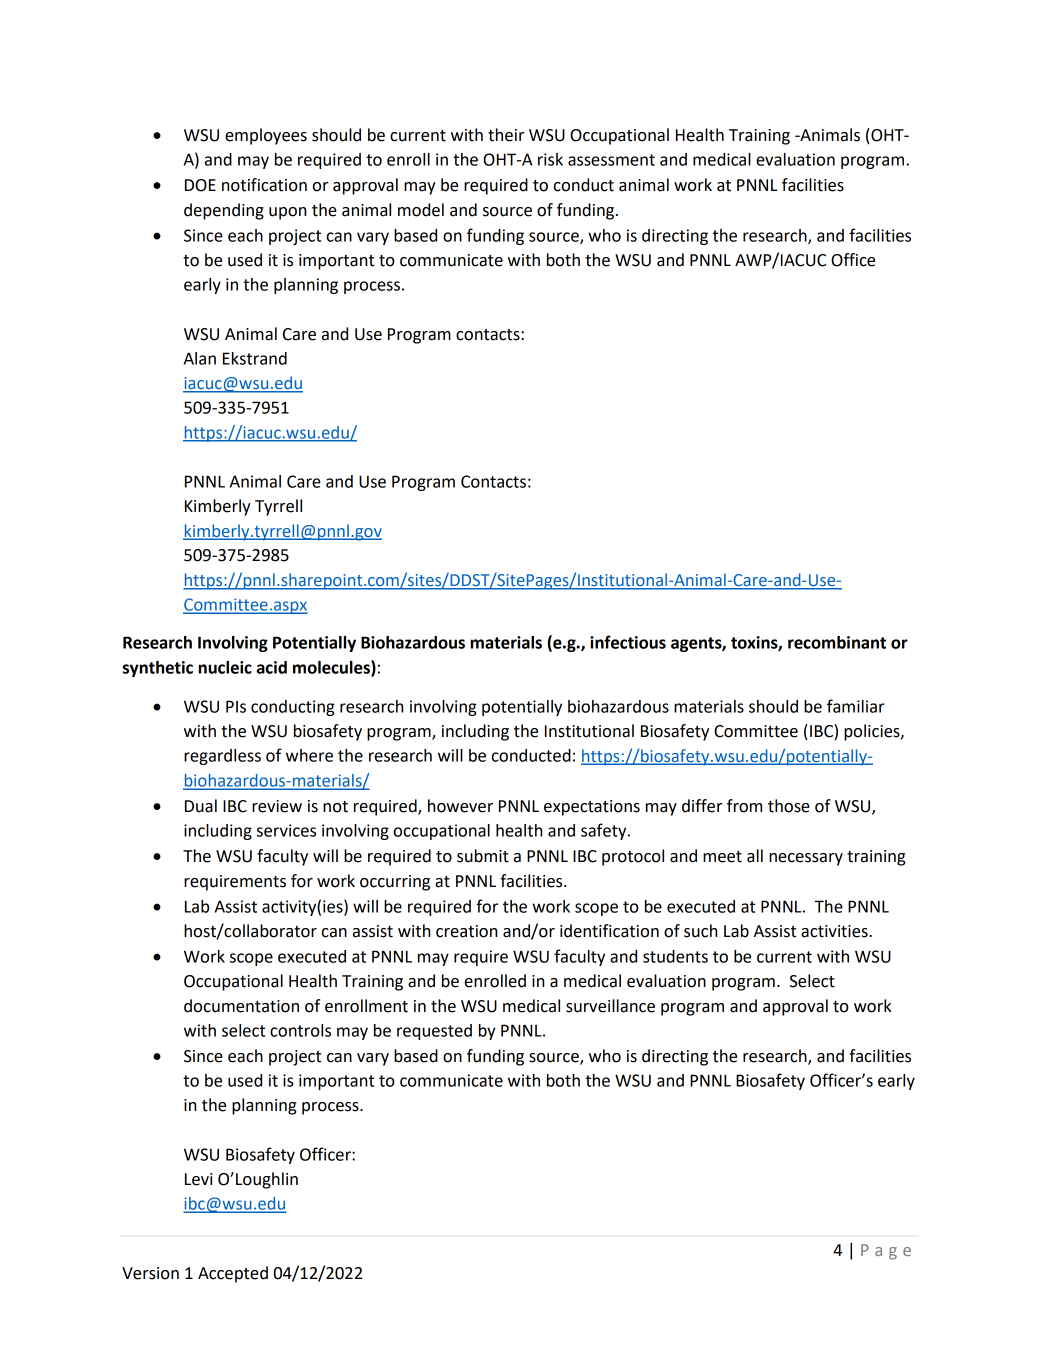 The width and height of the screenshot is (1039, 1345). What do you see at coordinates (460, 806) in the screenshot?
I see `however` at bounding box center [460, 806].
